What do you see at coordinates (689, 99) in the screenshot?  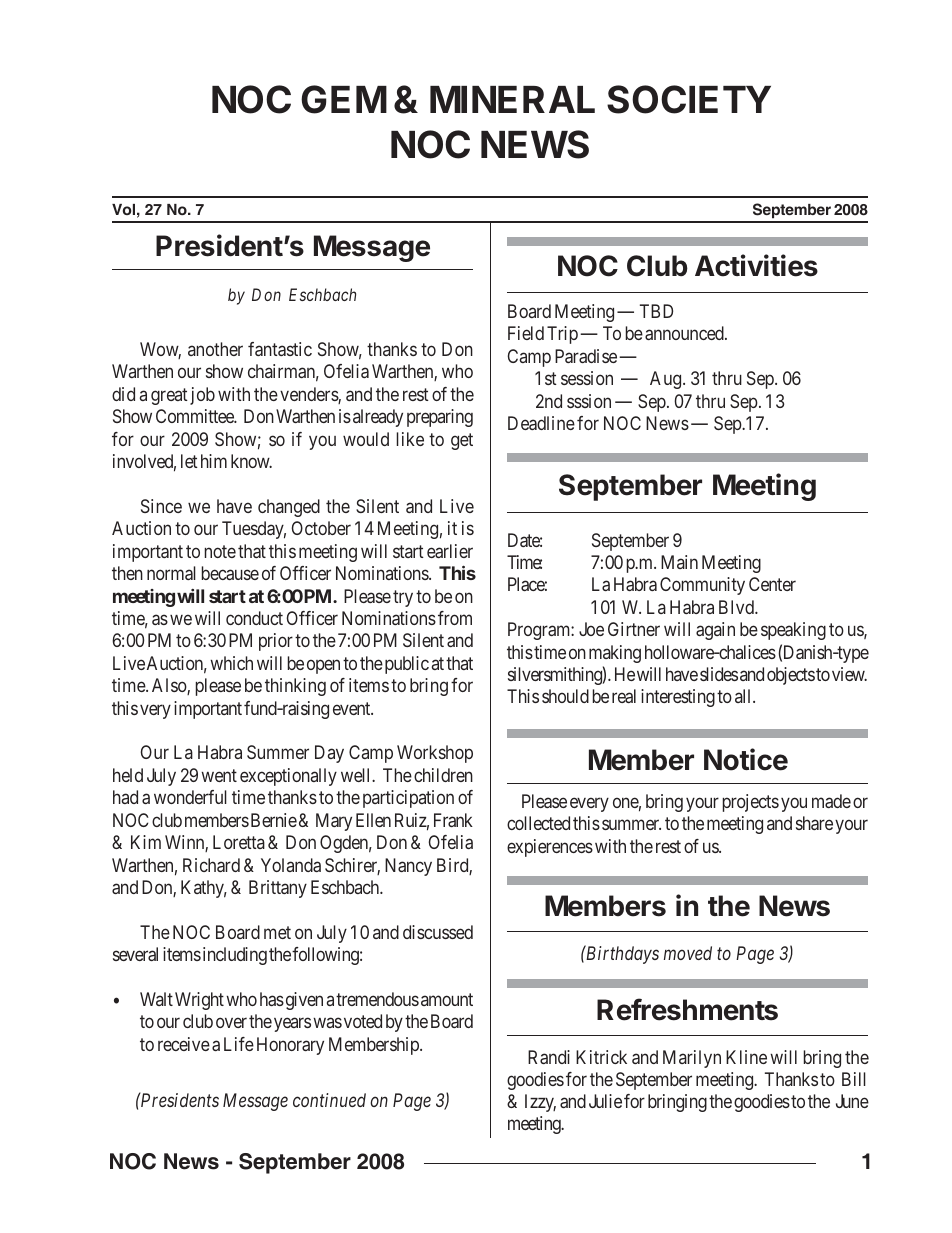 I see `SOCIETY` at bounding box center [689, 99].
